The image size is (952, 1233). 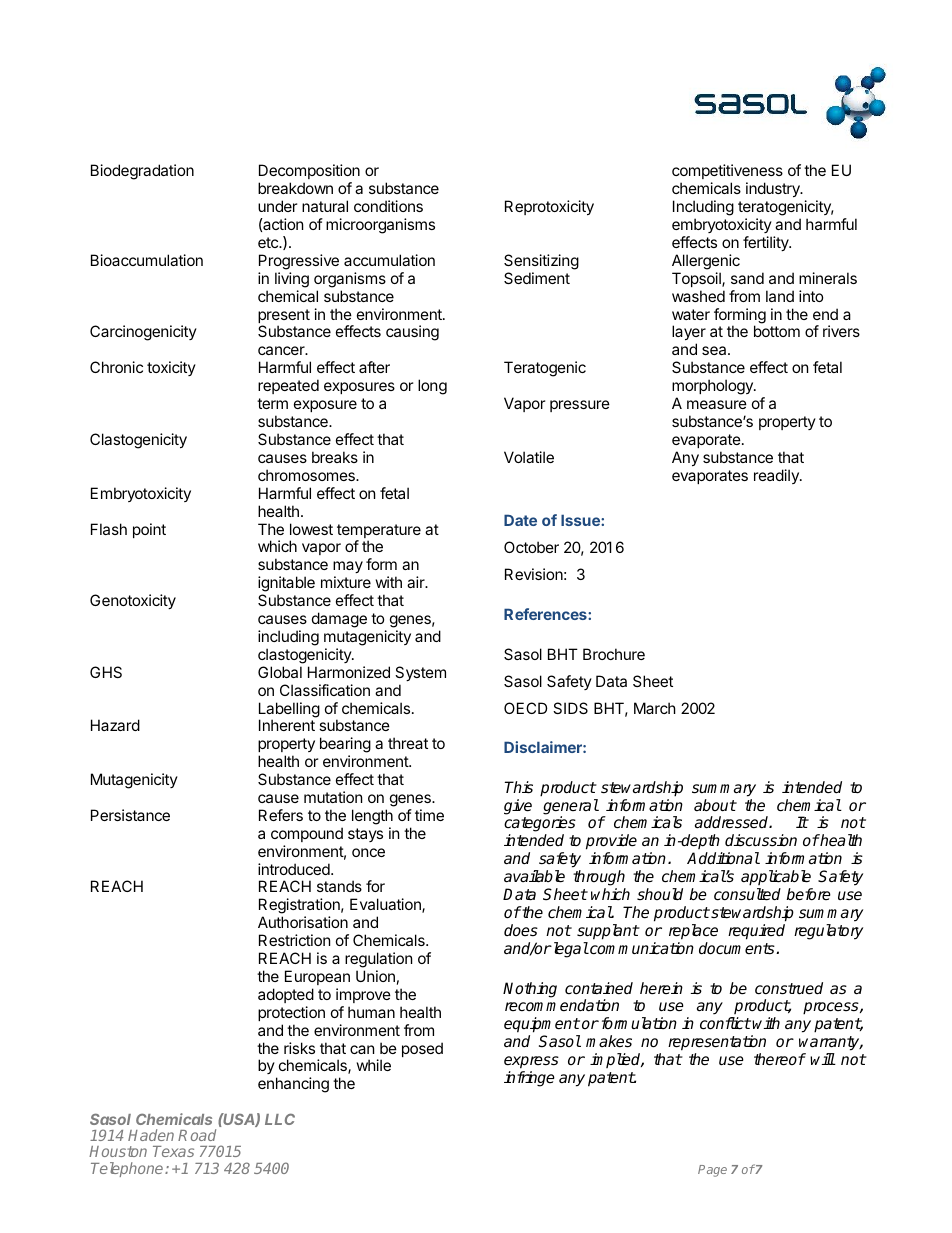 What do you see at coordinates (388, 206) in the image?
I see `conditions` at bounding box center [388, 206].
